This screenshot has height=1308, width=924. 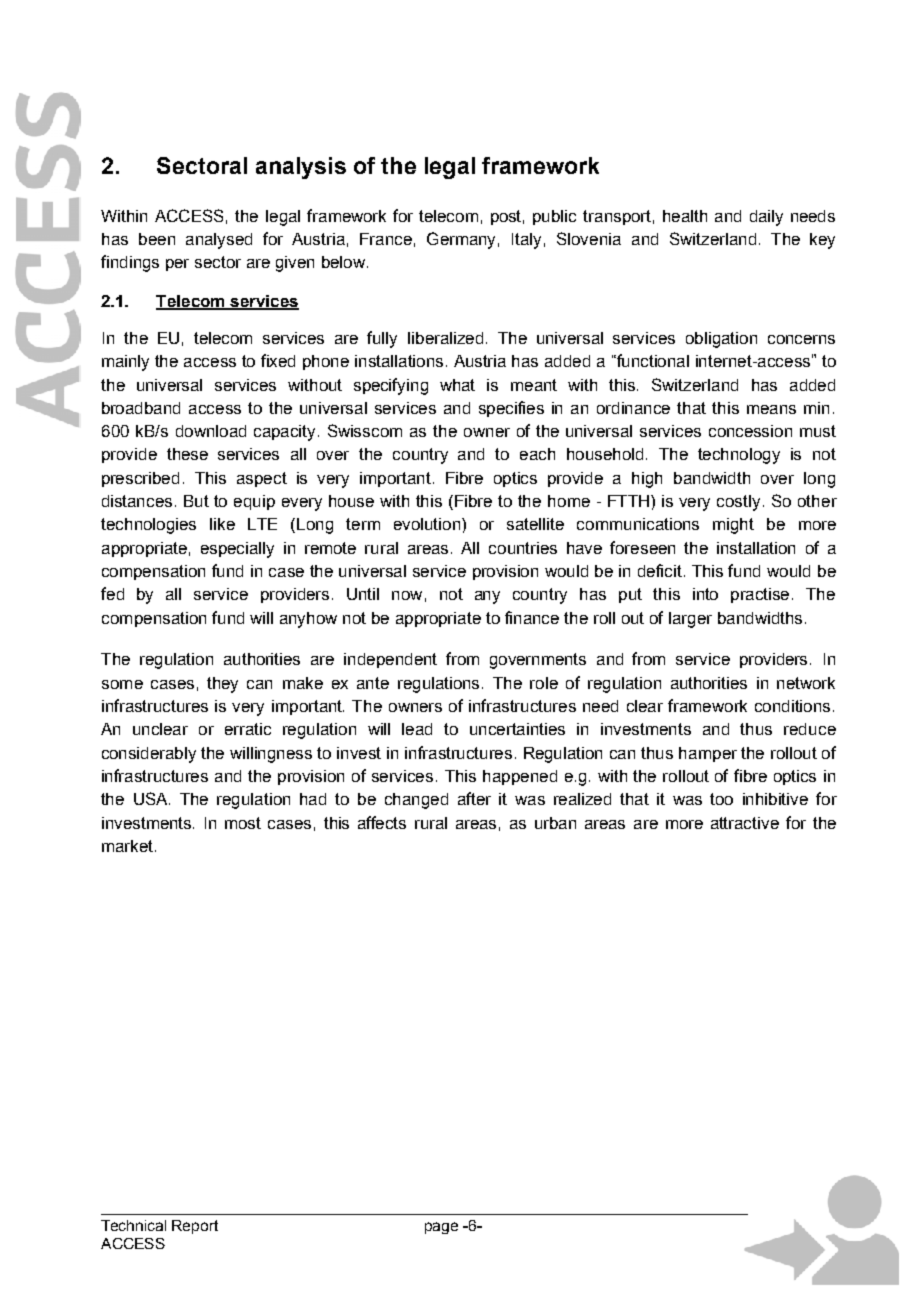 What do you see at coordinates (195, 1227) in the screenshot?
I see `Report` at bounding box center [195, 1227].
